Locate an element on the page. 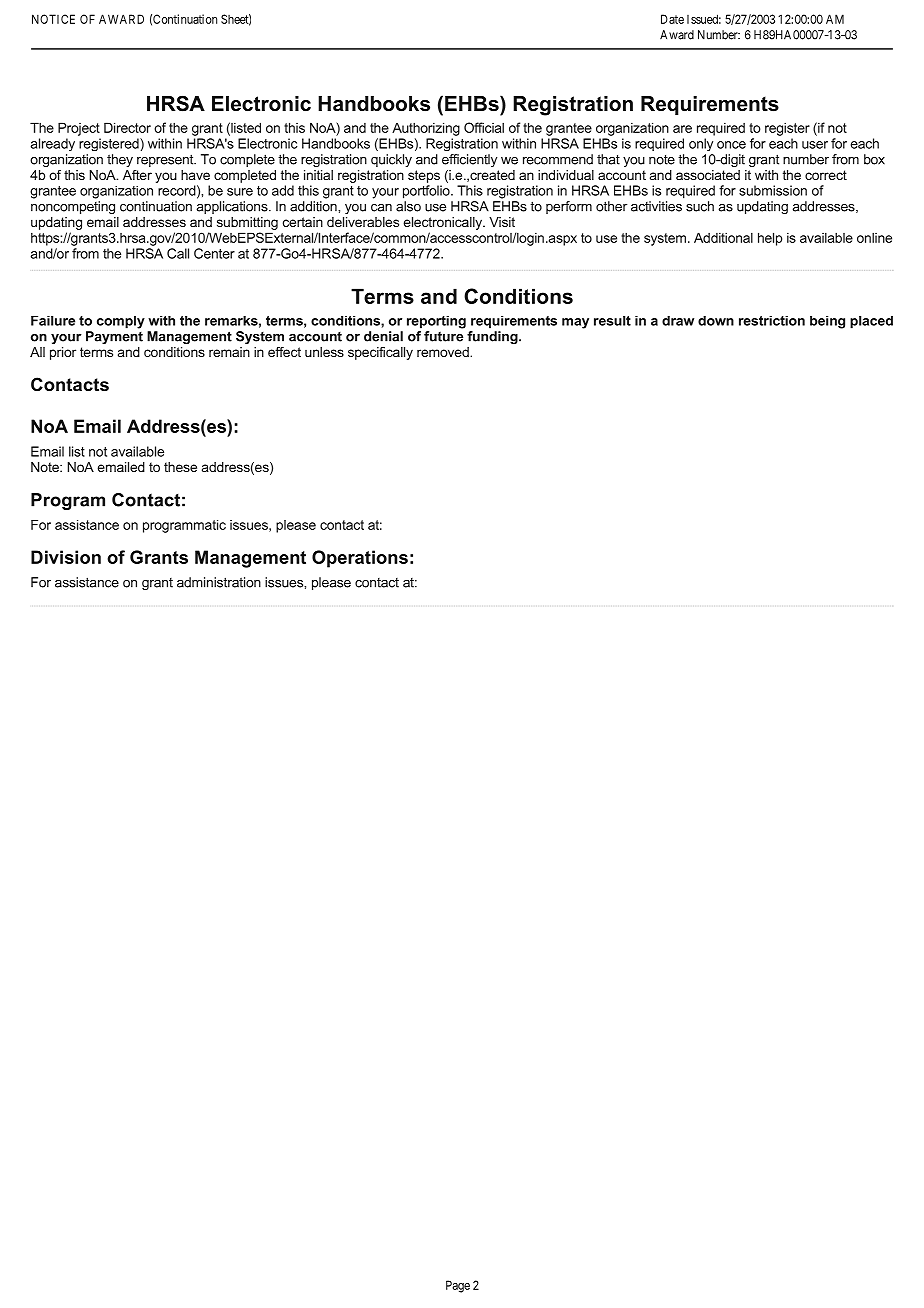 This image has width=924, height=1308. Director is located at coordinates (127, 127).
